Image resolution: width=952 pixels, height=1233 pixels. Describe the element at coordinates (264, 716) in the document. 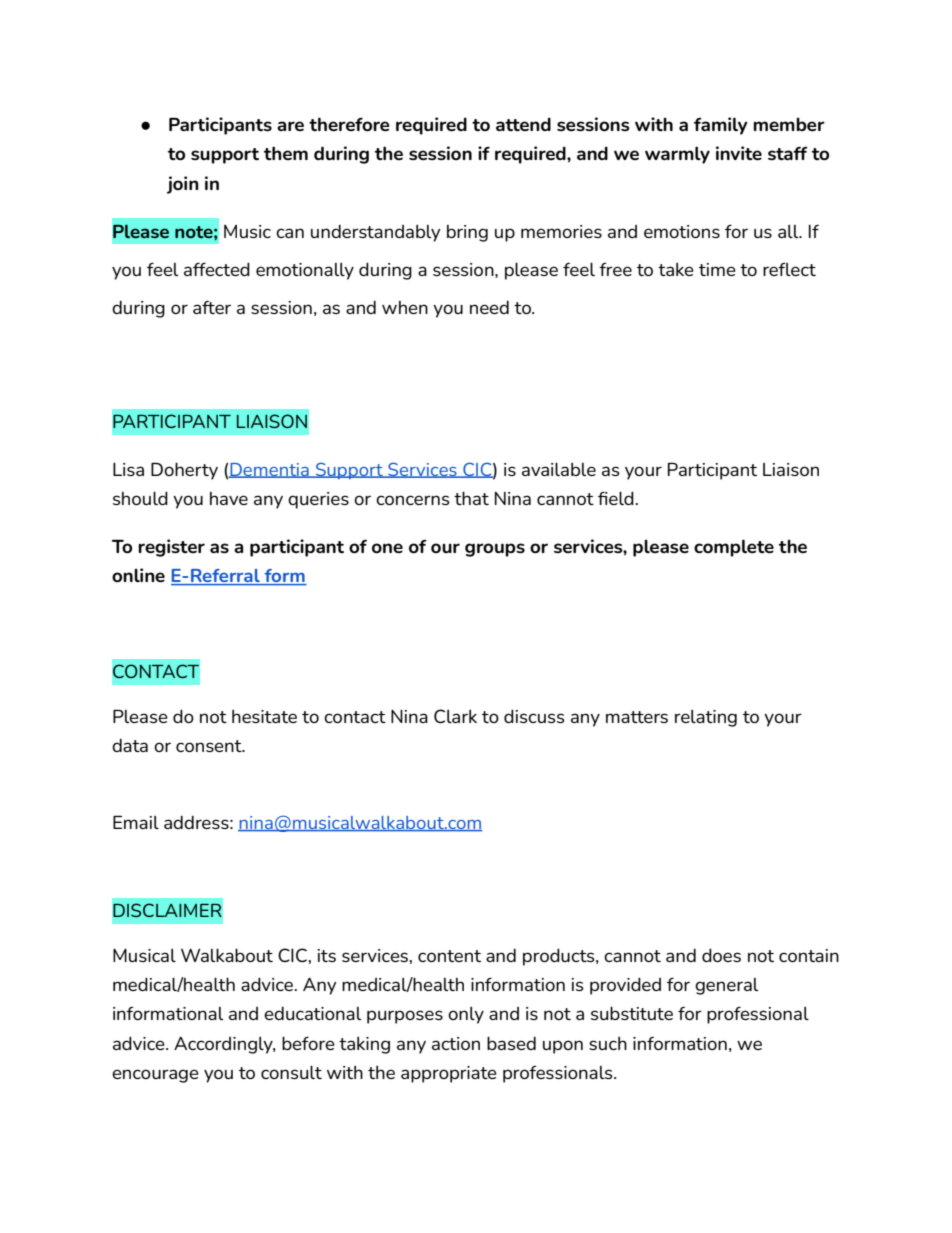

I see `hesitate` at that location.
